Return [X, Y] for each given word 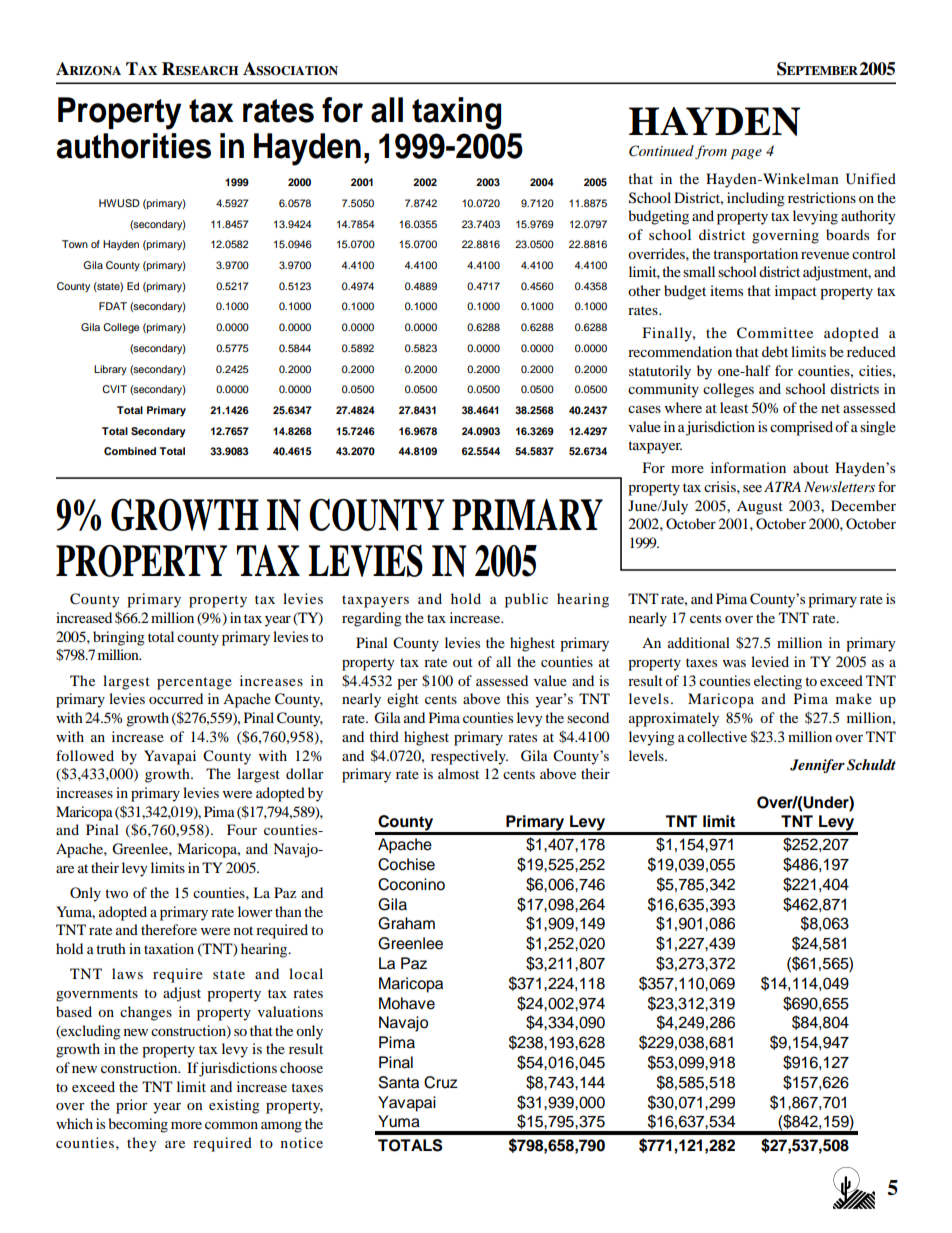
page [746, 154]
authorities [134, 146]
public [526, 600]
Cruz [441, 1082]
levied [770, 661]
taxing [456, 113]
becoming [138, 1125]
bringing [119, 638]
